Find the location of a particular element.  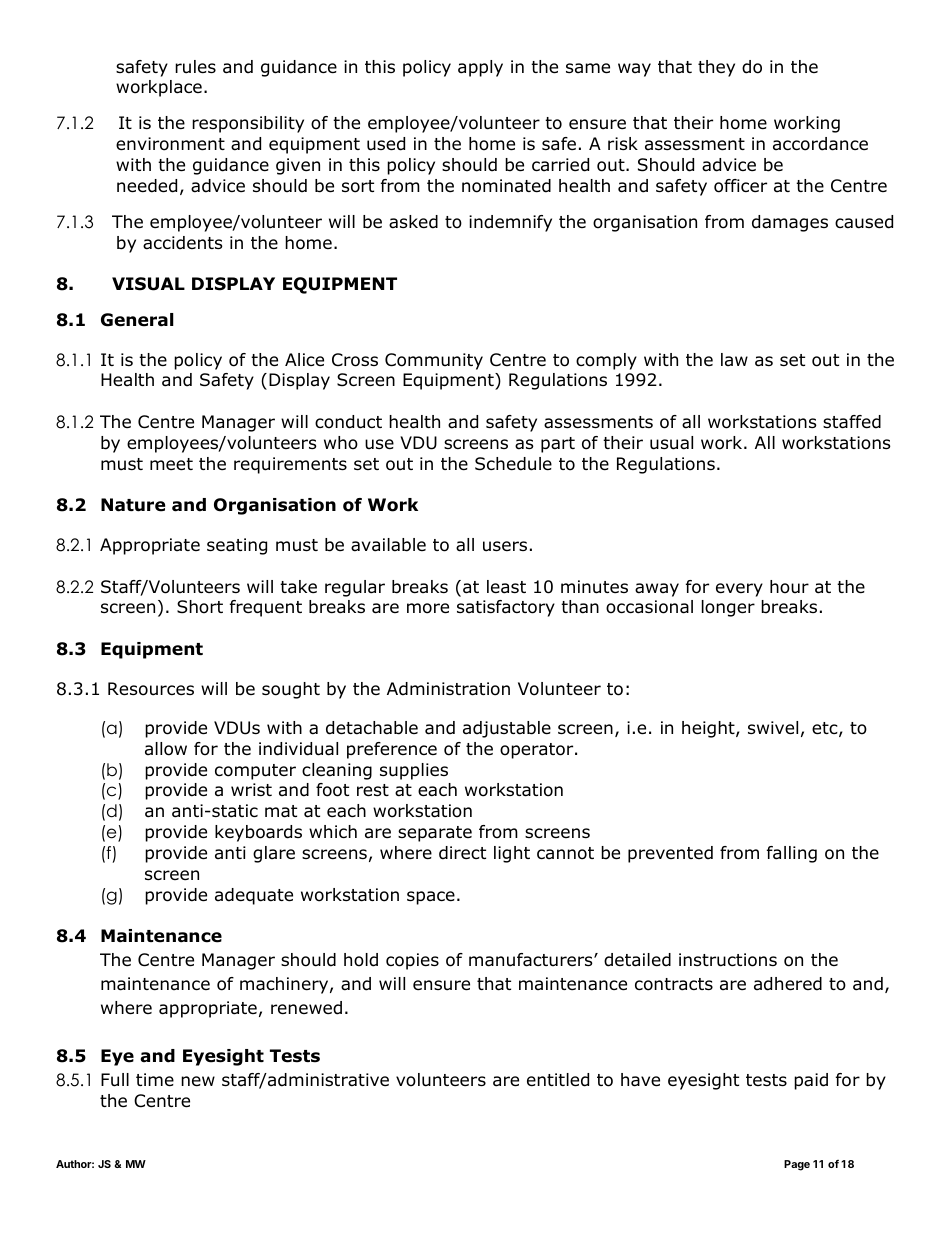

instructions is located at coordinates (728, 960).
